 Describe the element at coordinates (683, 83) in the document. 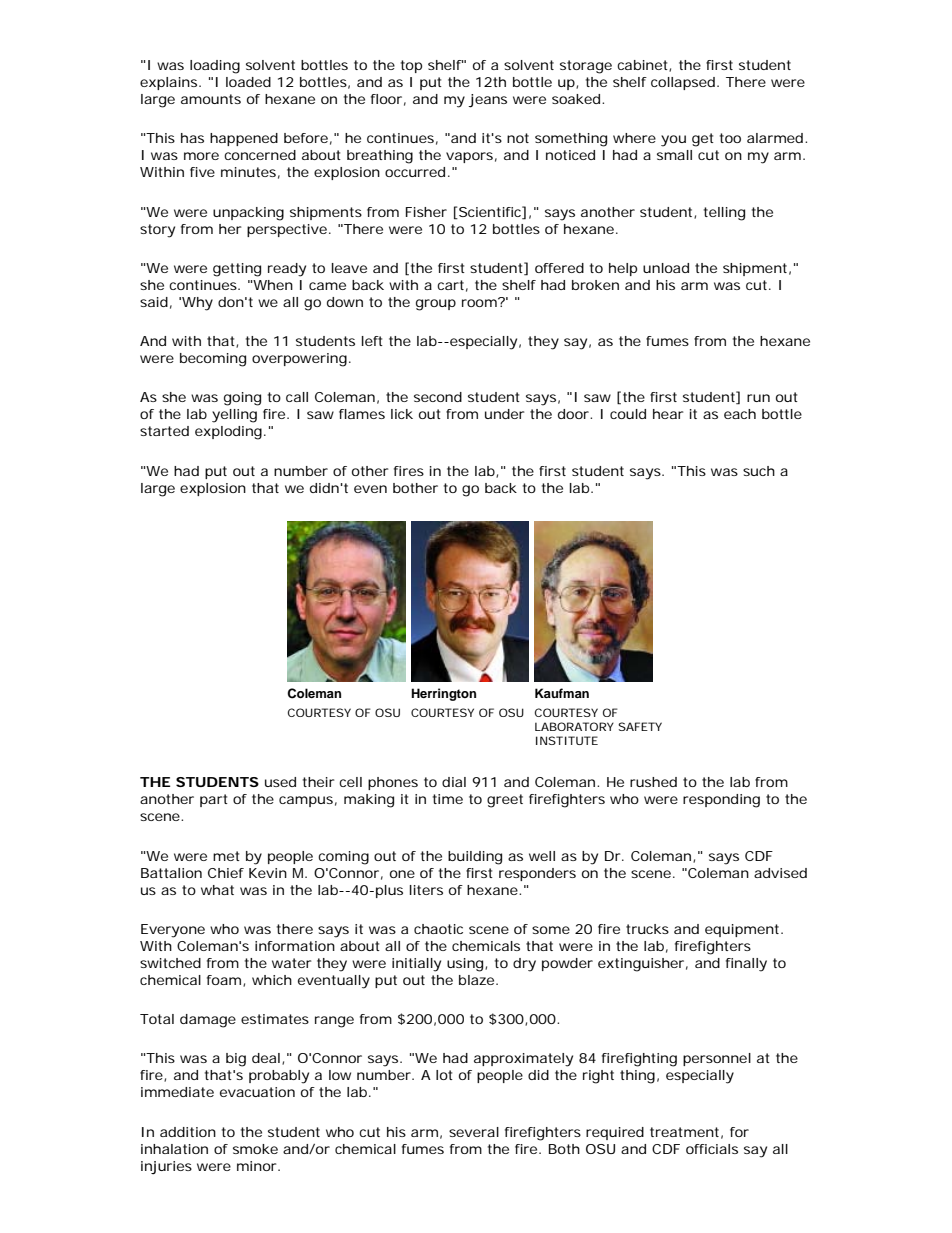

I see `collapsed` at that location.
